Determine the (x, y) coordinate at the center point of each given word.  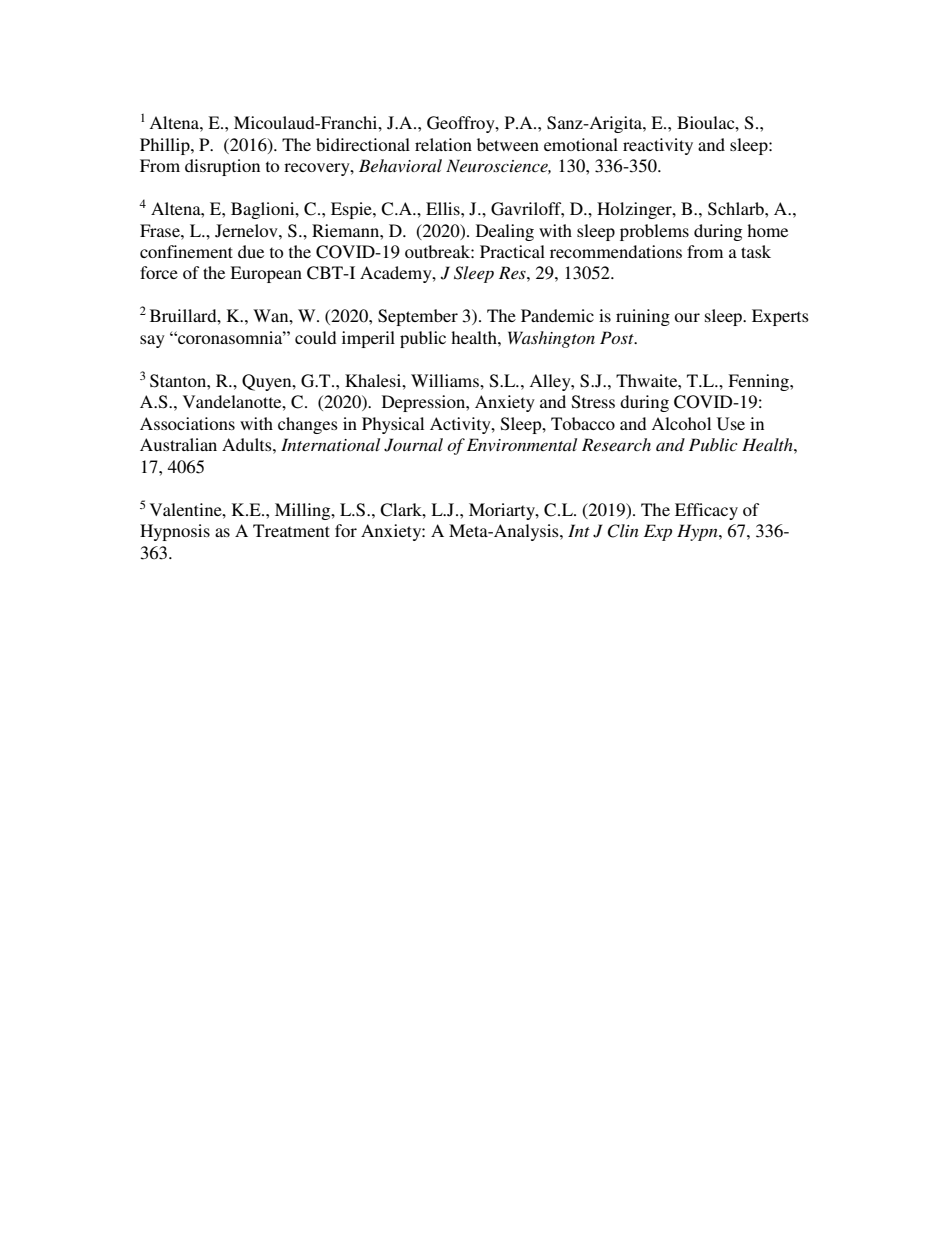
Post (618, 337)
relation (443, 144)
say (152, 341)
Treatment (291, 530)
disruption (222, 167)
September (418, 317)
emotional (581, 144)
